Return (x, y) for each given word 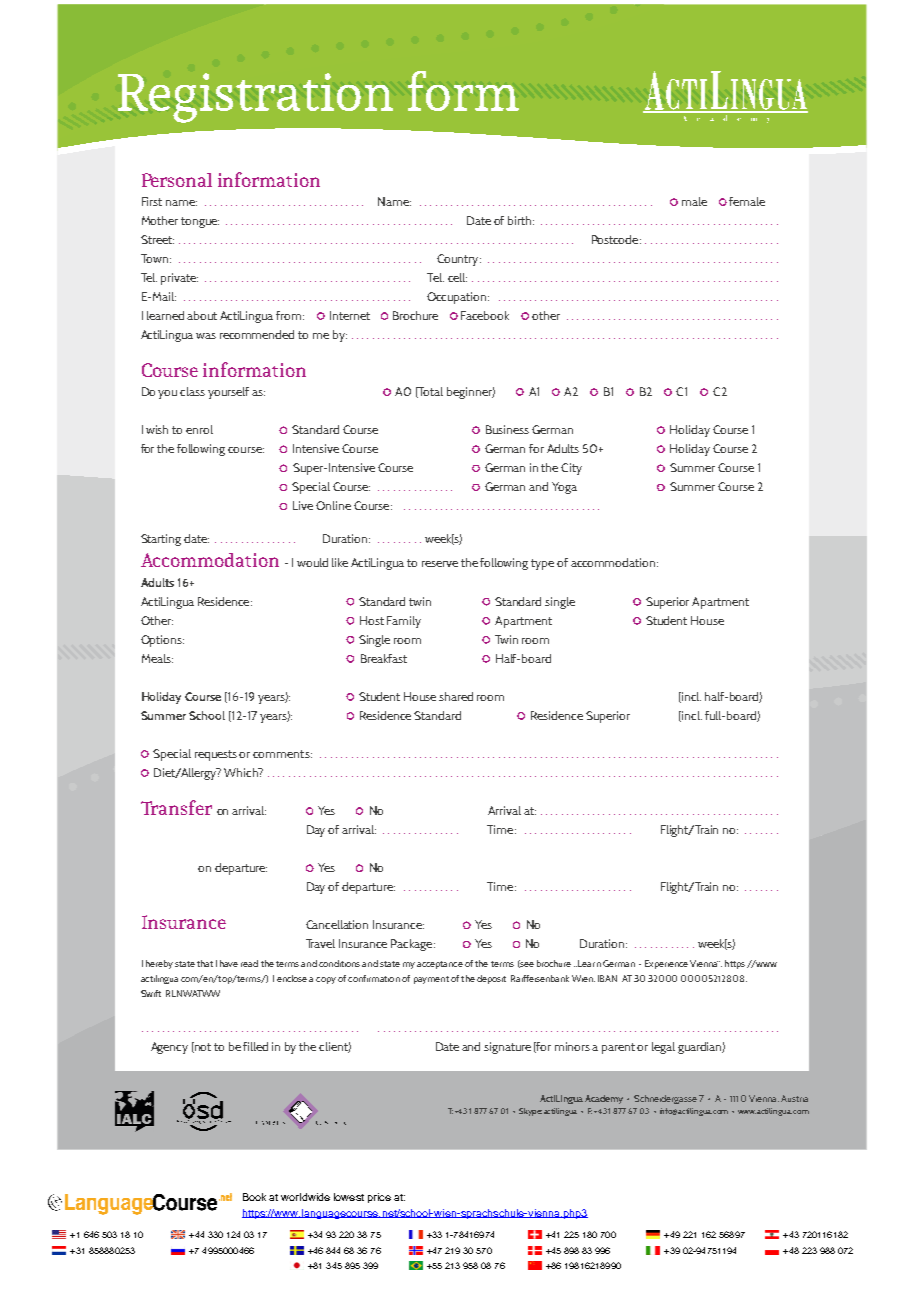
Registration (255, 98)
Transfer (176, 807)
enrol (199, 429)
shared (456, 696)
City (571, 469)
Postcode (616, 239)
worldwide (305, 1197)
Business (507, 429)
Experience (666, 964)
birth (521, 220)
